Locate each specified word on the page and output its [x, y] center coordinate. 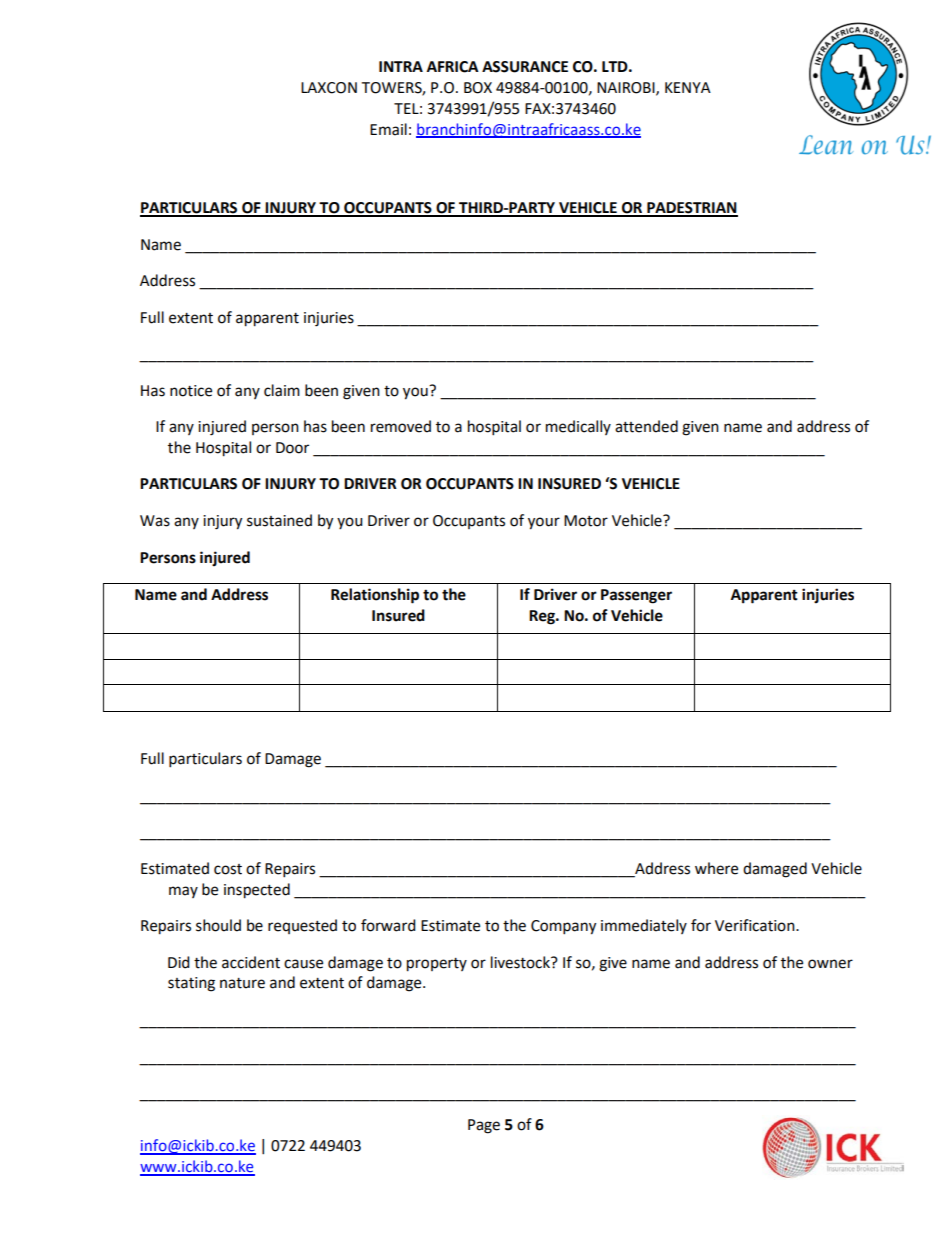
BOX [478, 88]
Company [563, 927]
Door [292, 448]
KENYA [688, 87]
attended [646, 426]
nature [242, 983]
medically [578, 427]
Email [388, 129]
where [716, 868]
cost [228, 869]
